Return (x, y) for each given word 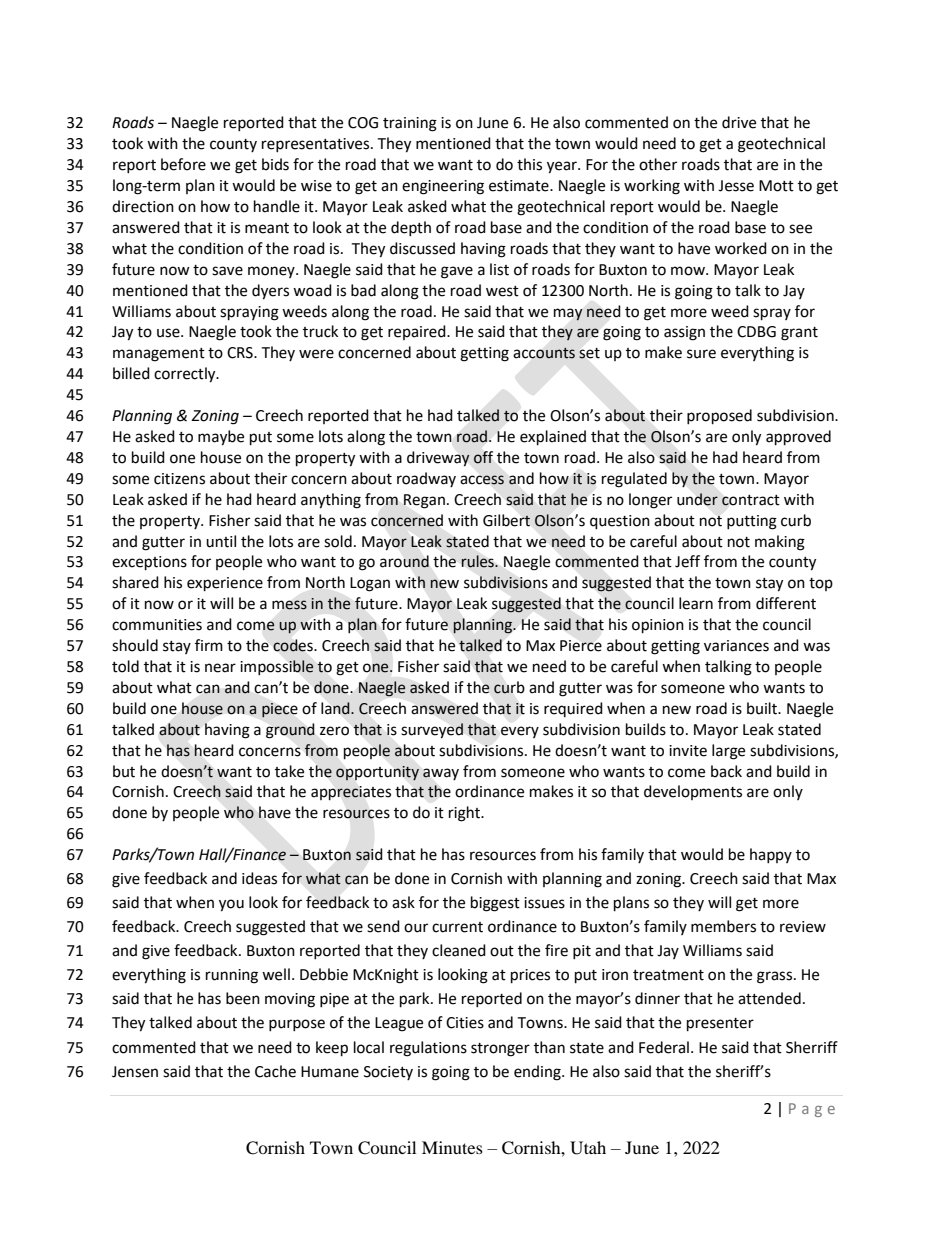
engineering (443, 187)
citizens (179, 479)
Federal (664, 1047)
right (465, 814)
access (482, 480)
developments (693, 792)
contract (751, 500)
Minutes (452, 1147)
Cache (275, 1071)
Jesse (736, 186)
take (289, 771)
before (183, 164)
